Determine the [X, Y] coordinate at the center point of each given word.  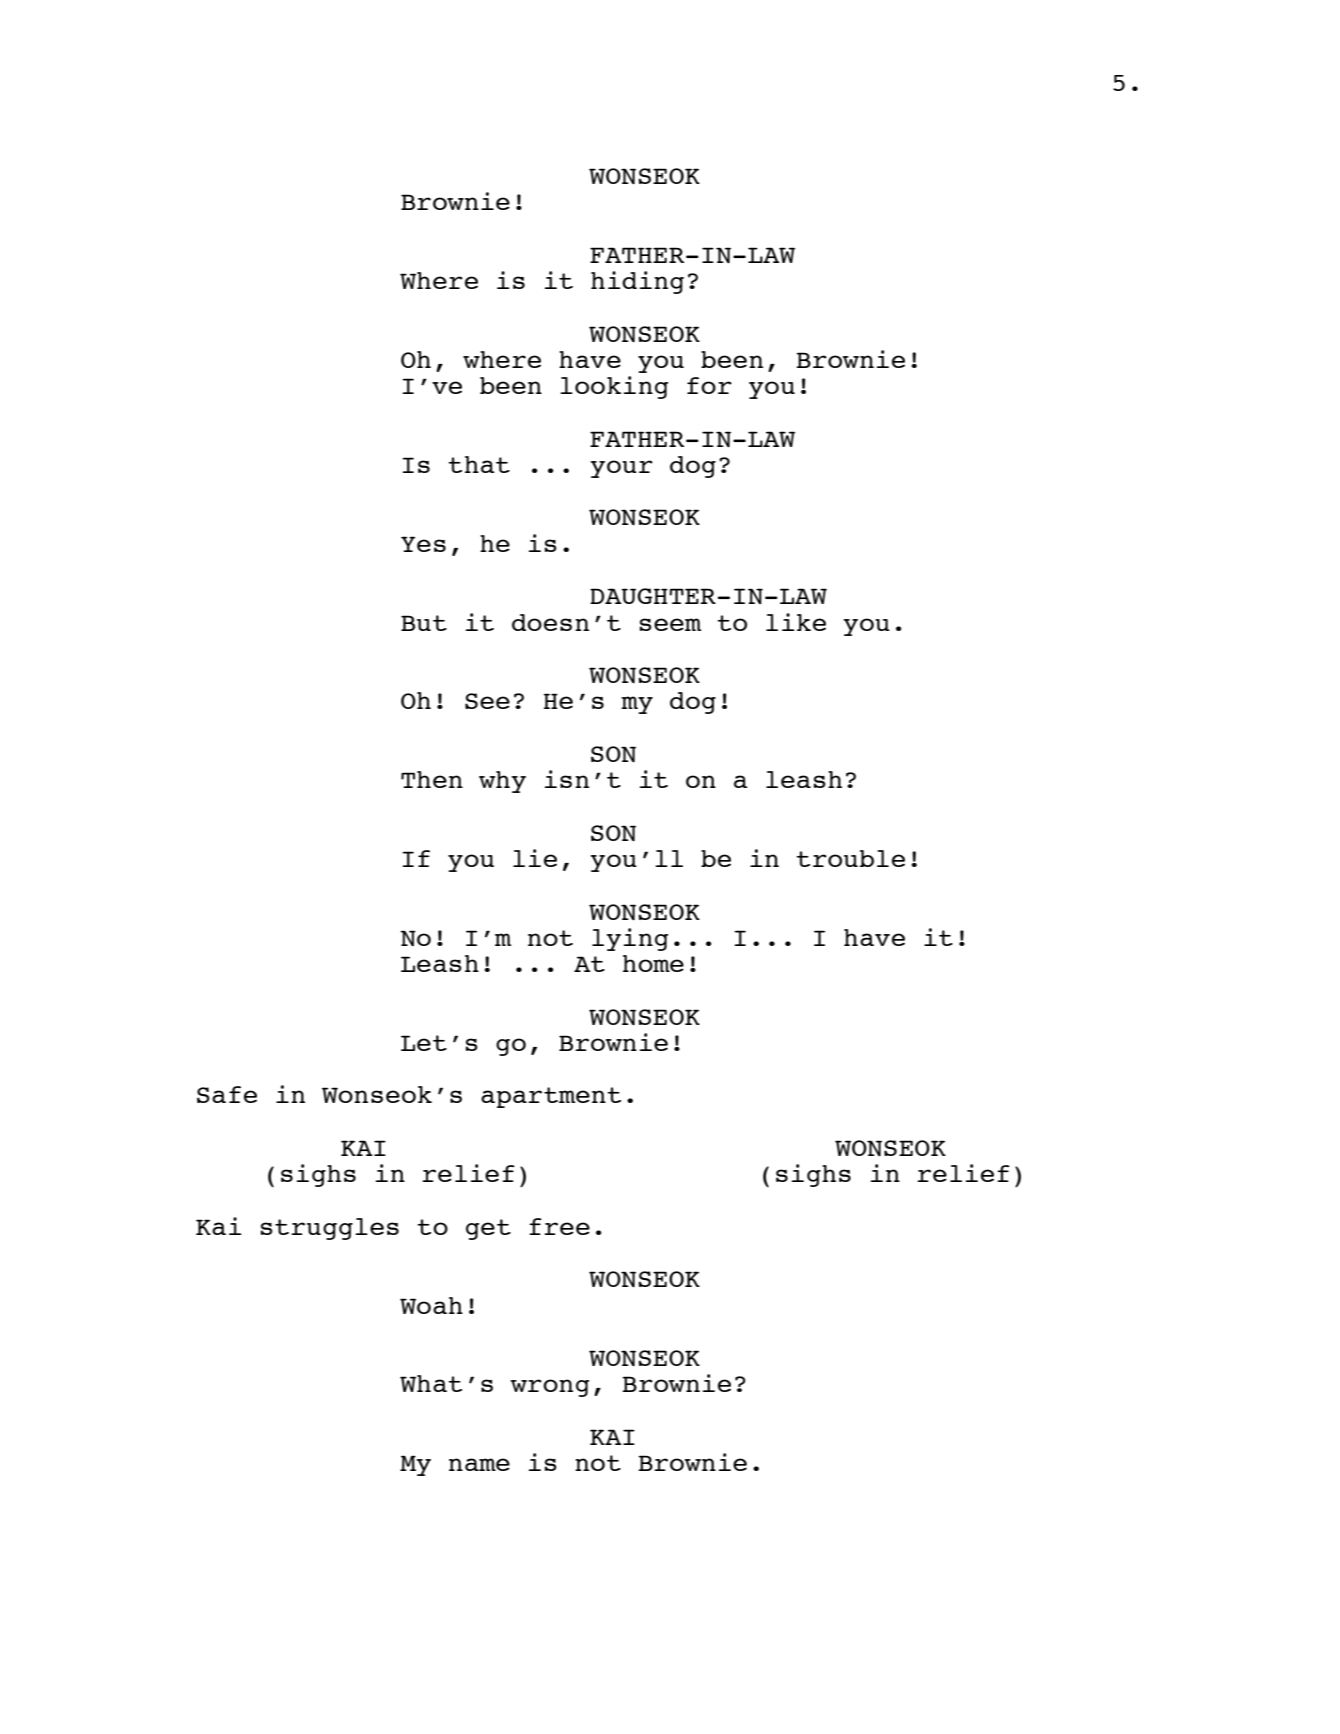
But [424, 623]
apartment [551, 1097]
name [479, 1464]
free [559, 1226]
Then [432, 779]
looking [614, 387]
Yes [423, 544]
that [479, 464]
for [709, 385]
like [796, 622]
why [502, 782]
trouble [850, 858]
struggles [330, 1229]
